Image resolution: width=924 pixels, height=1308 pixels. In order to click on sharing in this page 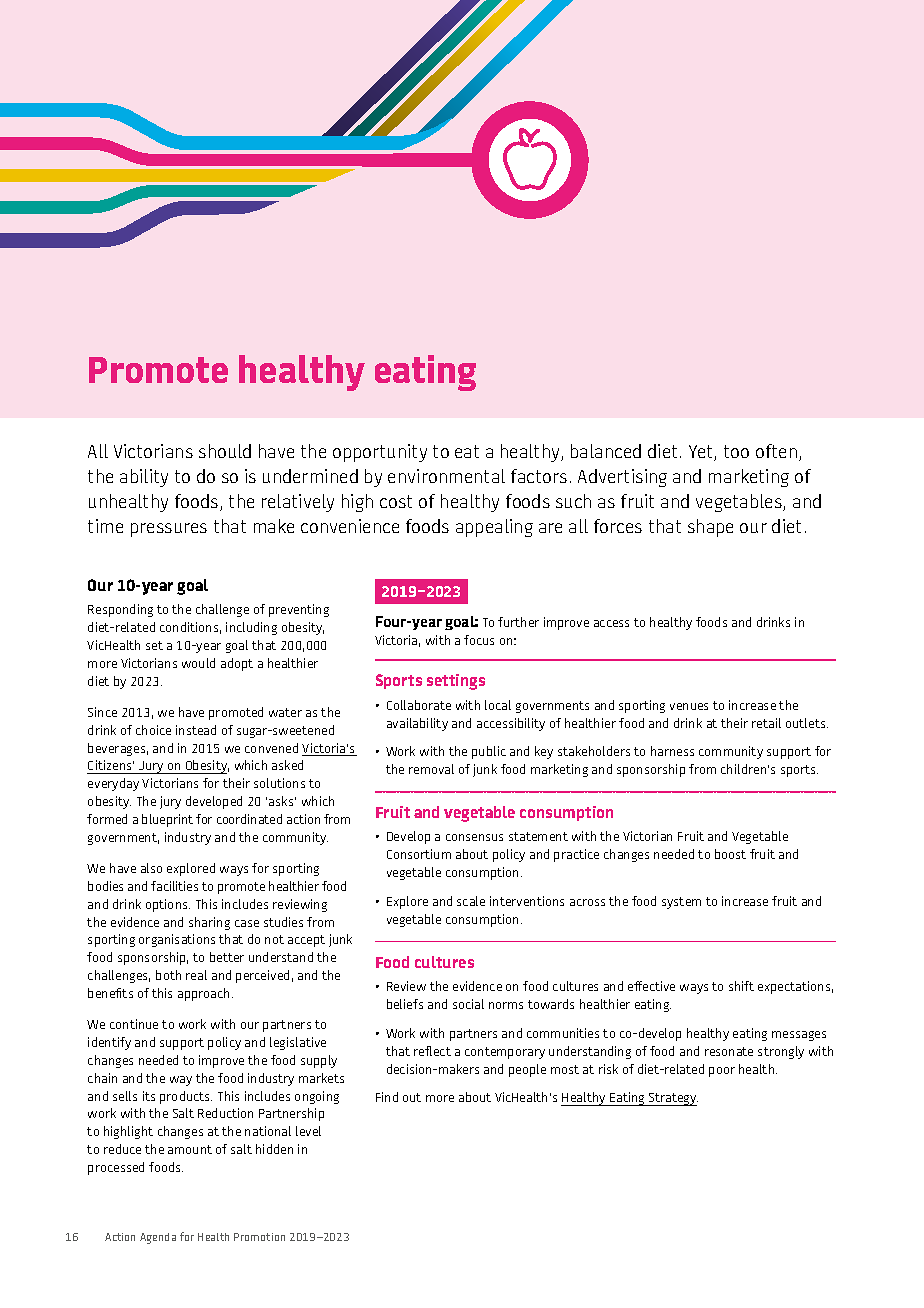, I will do `click(209, 923)`.
